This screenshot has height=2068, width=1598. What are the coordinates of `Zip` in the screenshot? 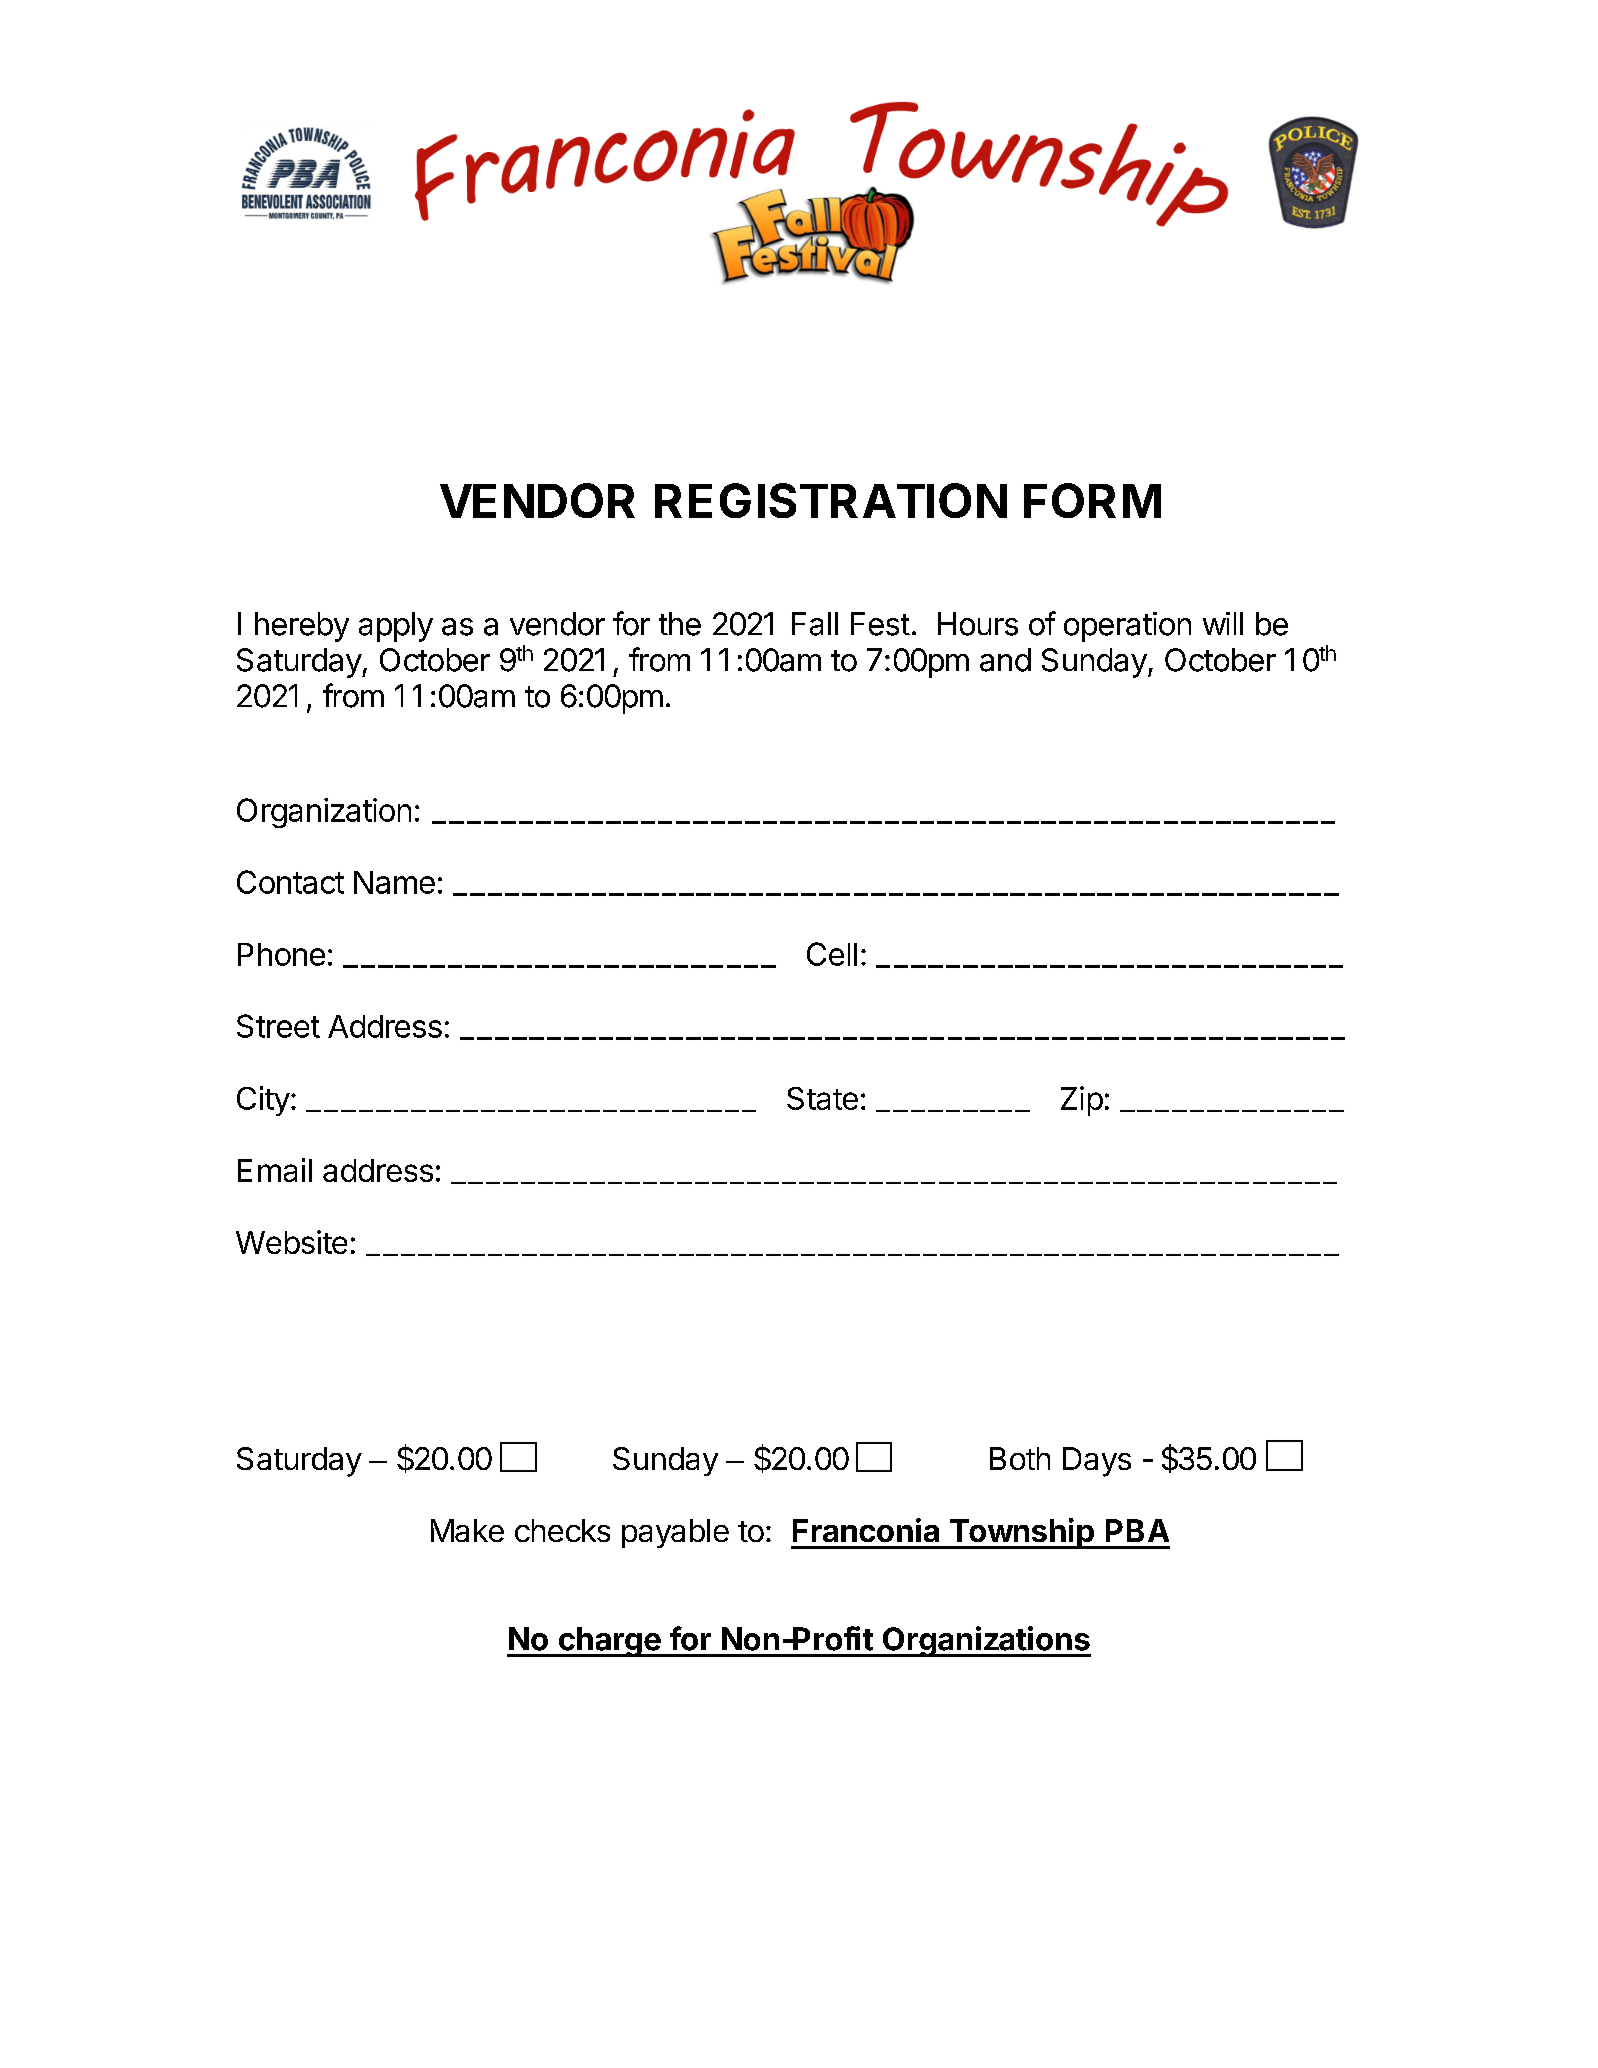 It's located at (1082, 1101).
